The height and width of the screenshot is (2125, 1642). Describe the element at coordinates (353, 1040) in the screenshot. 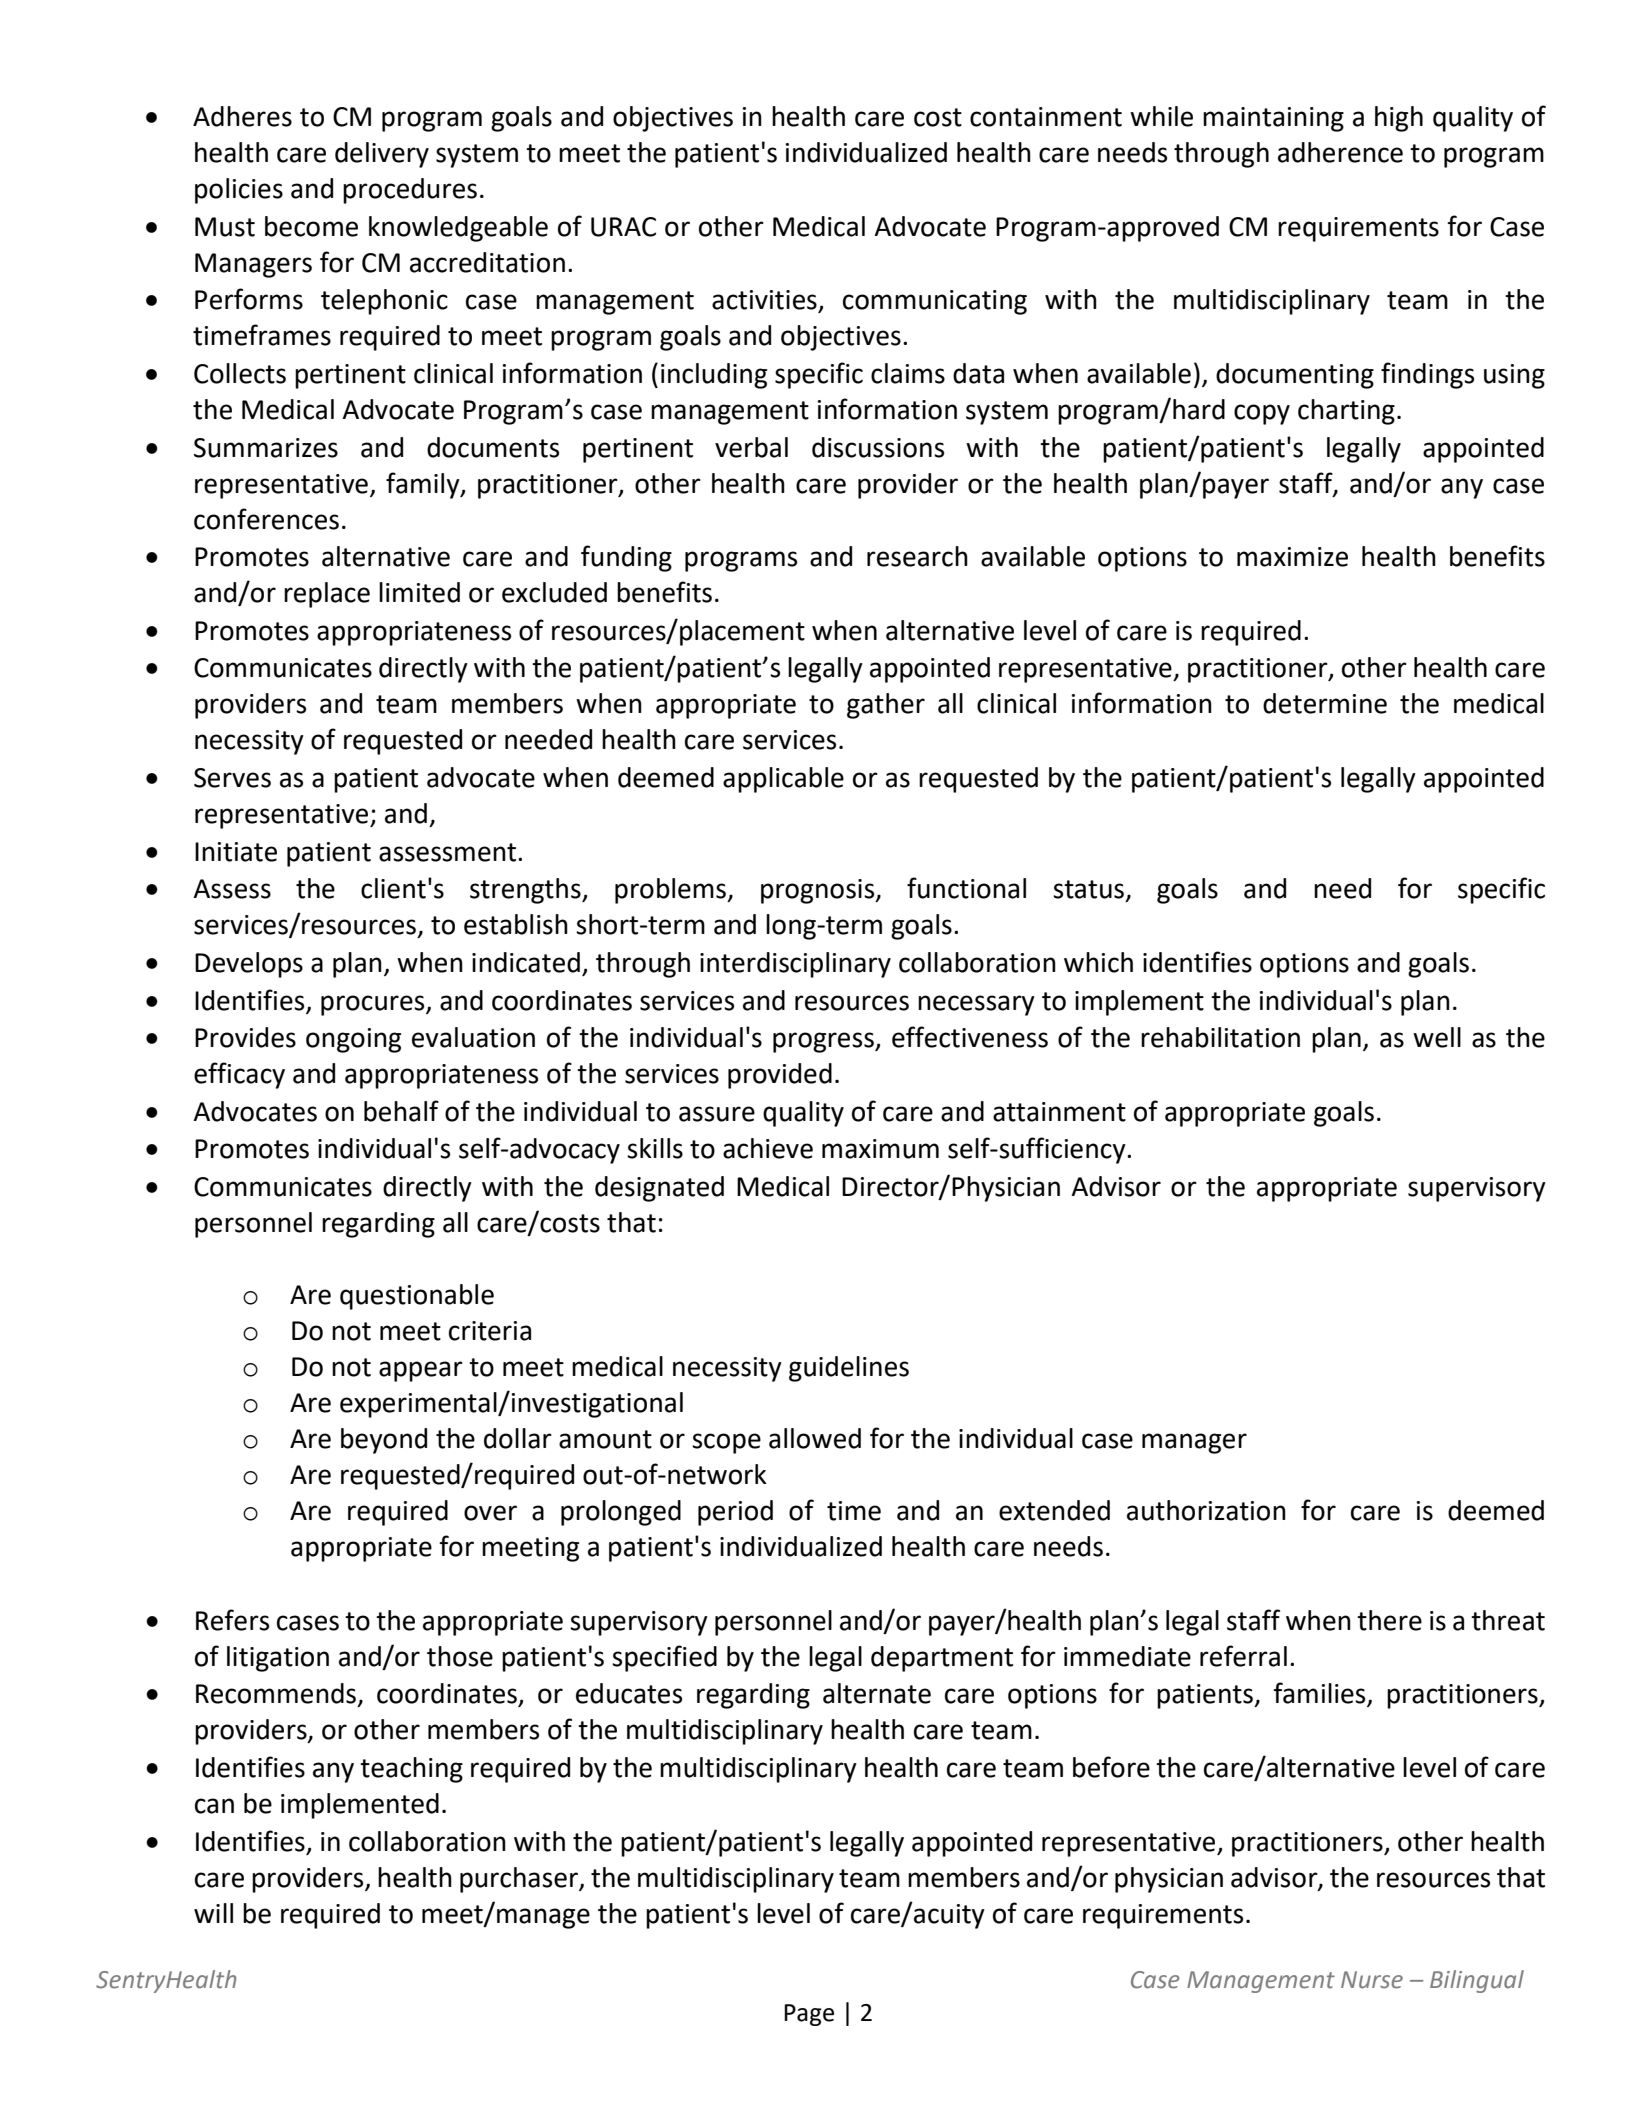

I see `ongoing` at that location.
